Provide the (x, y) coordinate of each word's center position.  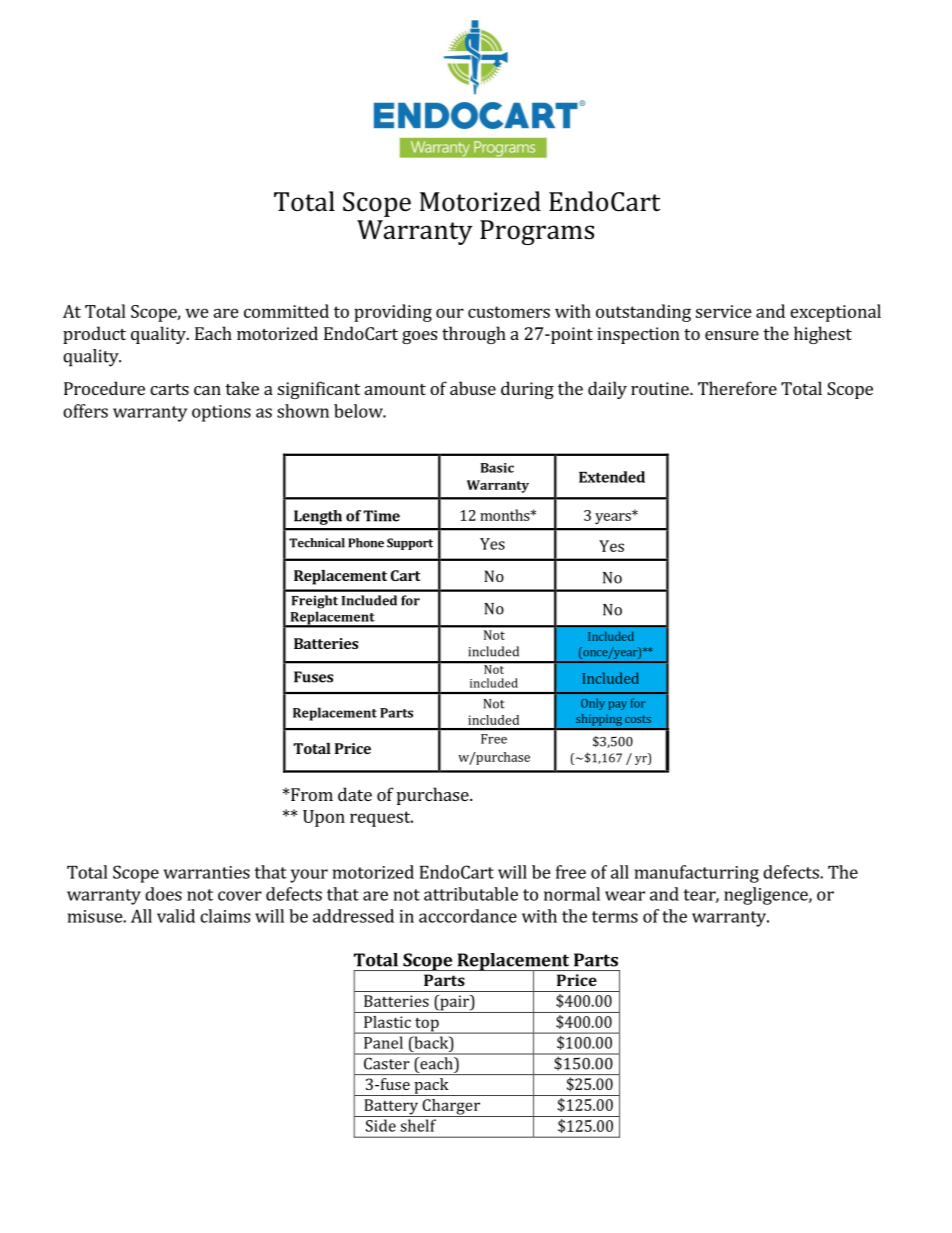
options (221, 413)
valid (176, 916)
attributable (471, 894)
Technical (317, 543)
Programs (537, 232)
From (312, 794)
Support (410, 544)
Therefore (737, 388)
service (724, 311)
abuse (473, 388)
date (355, 794)
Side (381, 1125)
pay (617, 705)
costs (638, 719)
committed (286, 311)
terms (615, 917)
